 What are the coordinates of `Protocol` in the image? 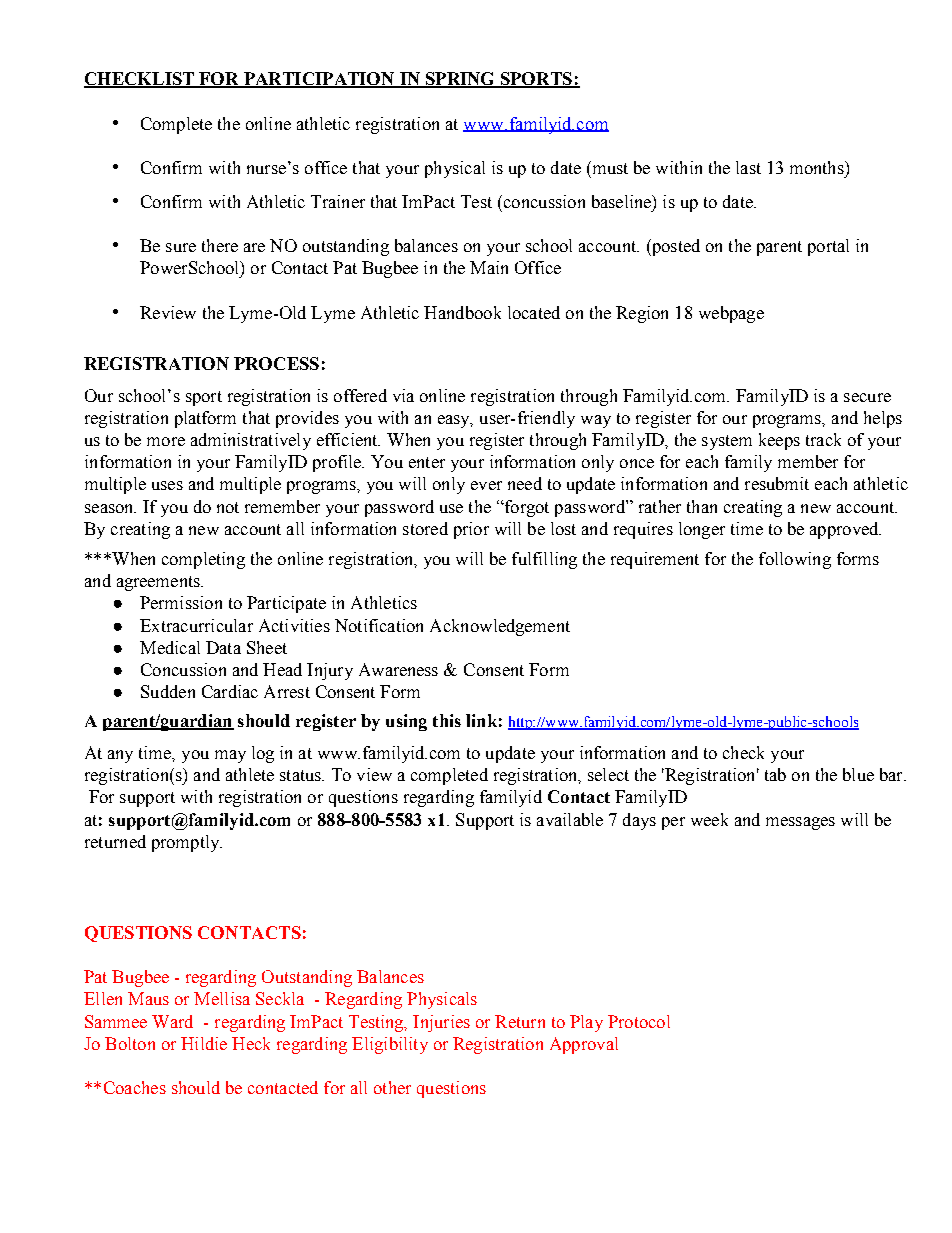 It's located at (639, 1021).
